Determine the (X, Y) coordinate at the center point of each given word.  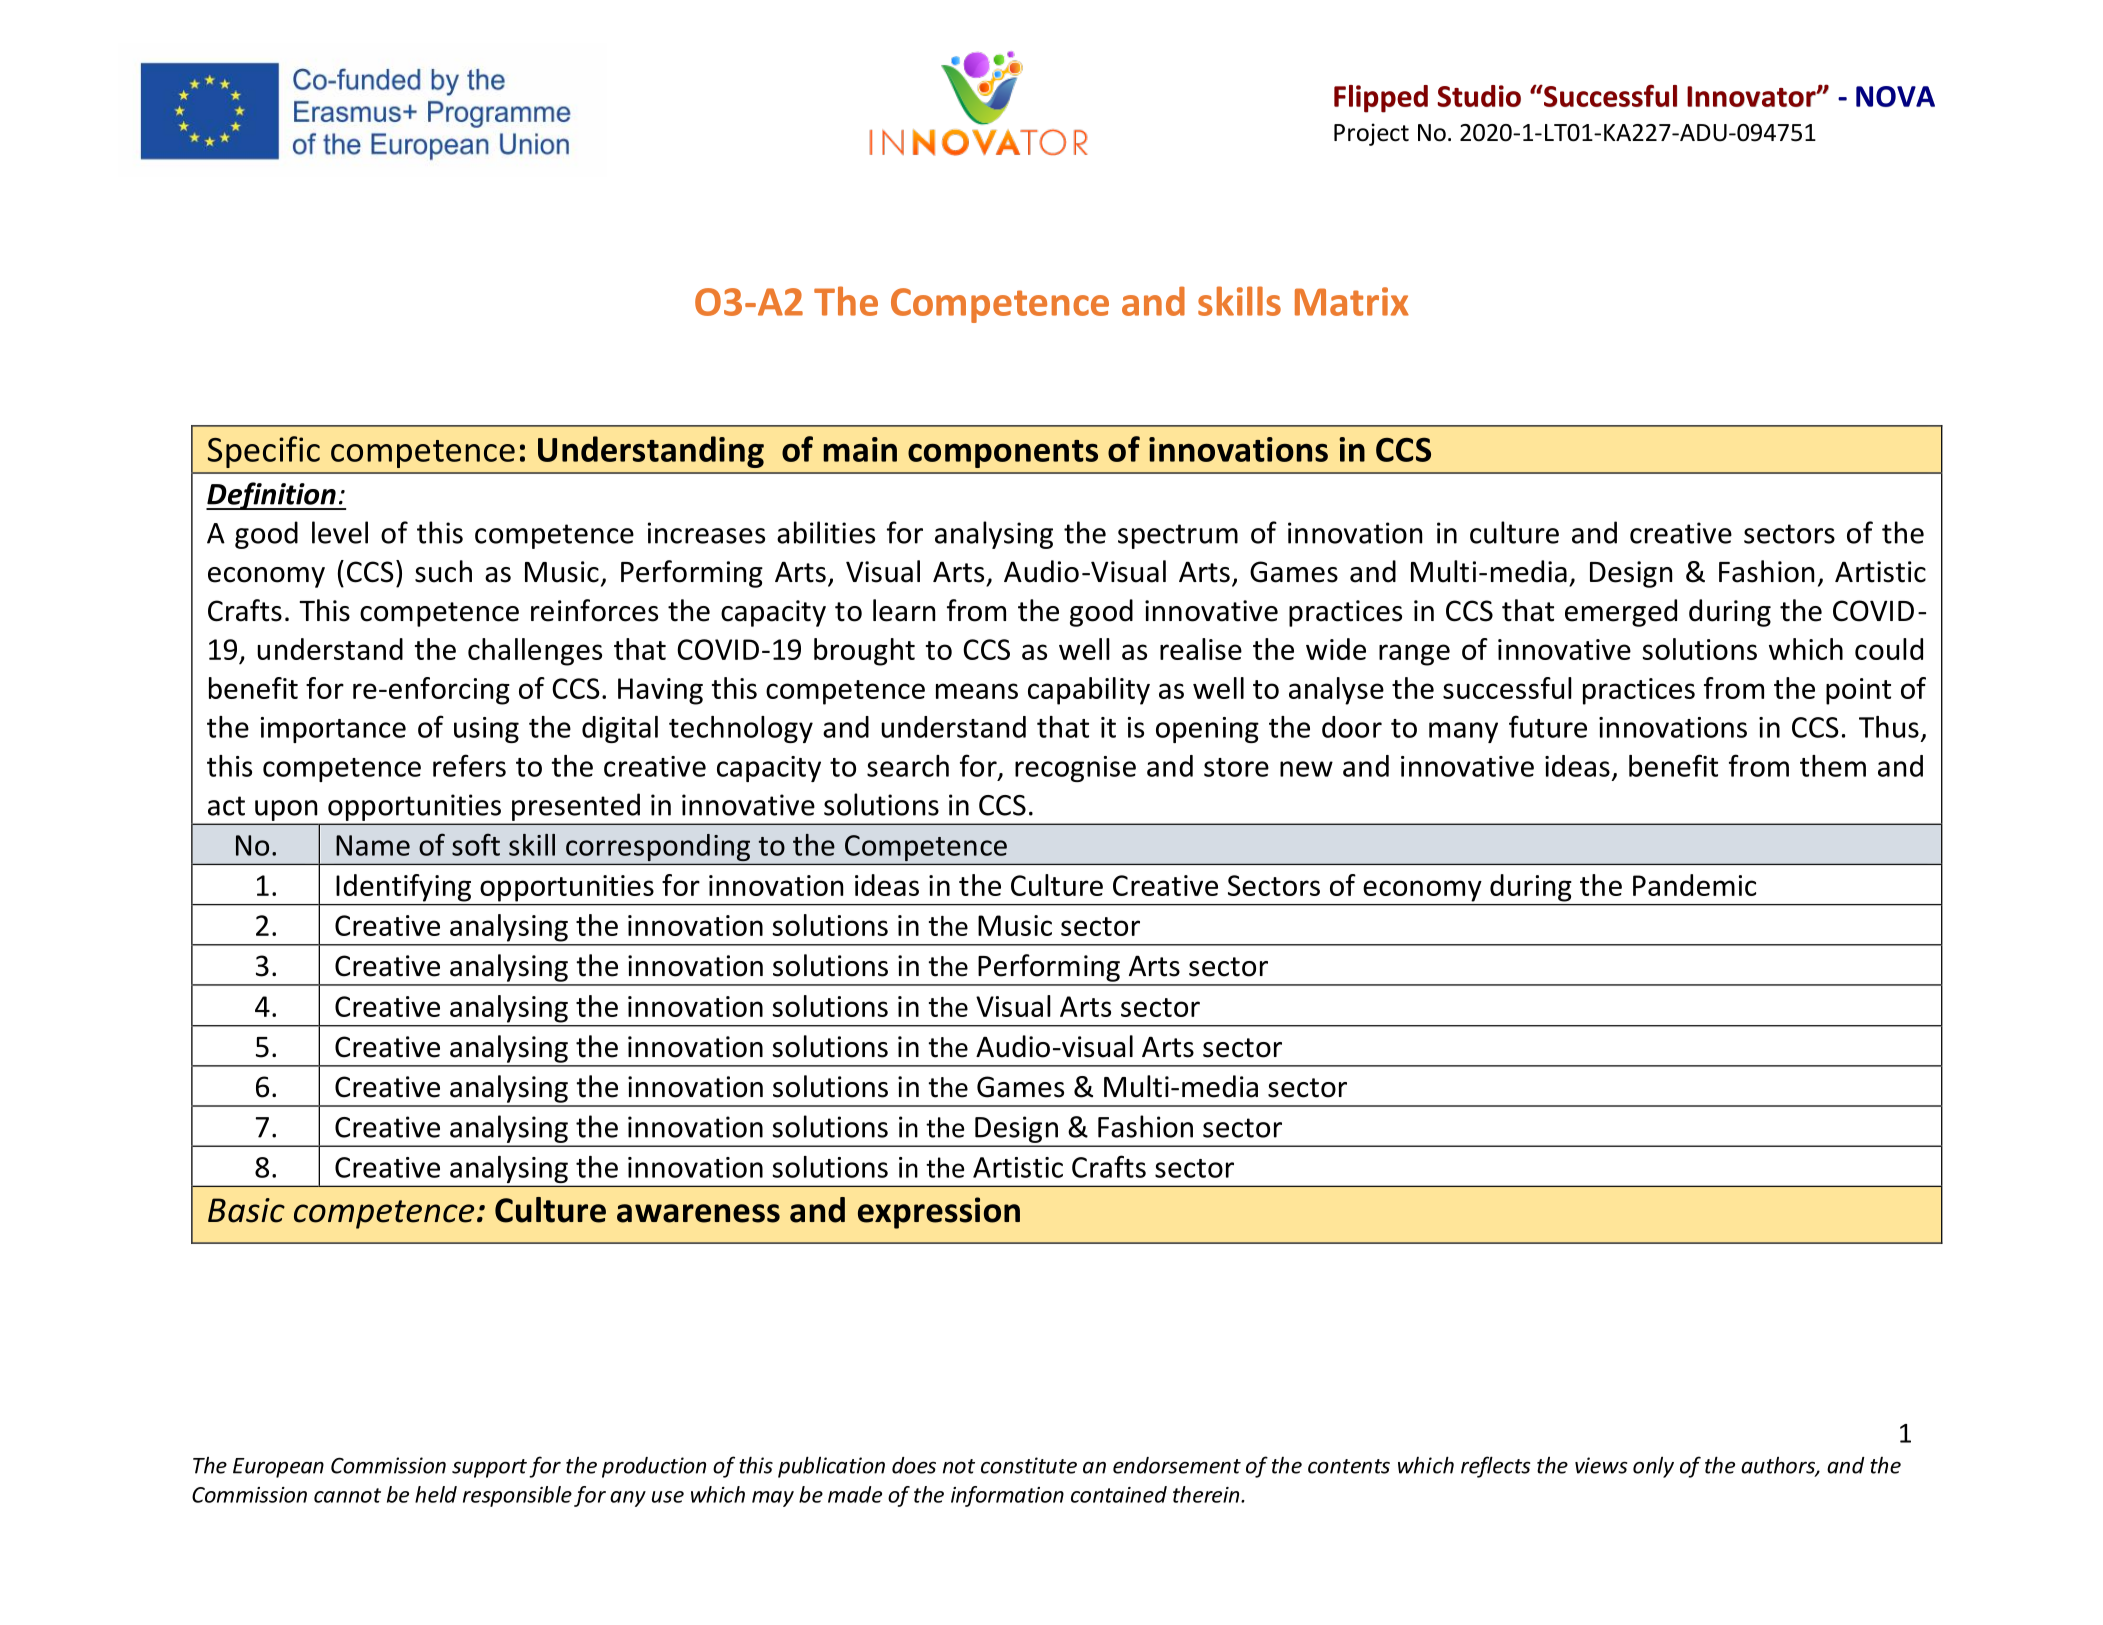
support (489, 1468)
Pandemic (1694, 885)
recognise (1075, 769)
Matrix (1352, 301)
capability (1089, 691)
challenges (535, 652)
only (1653, 1467)
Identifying (403, 888)
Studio (1479, 96)
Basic (246, 1210)
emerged (1621, 613)
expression (939, 1213)
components (1003, 454)
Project (1371, 134)
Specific (264, 452)
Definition (272, 496)
